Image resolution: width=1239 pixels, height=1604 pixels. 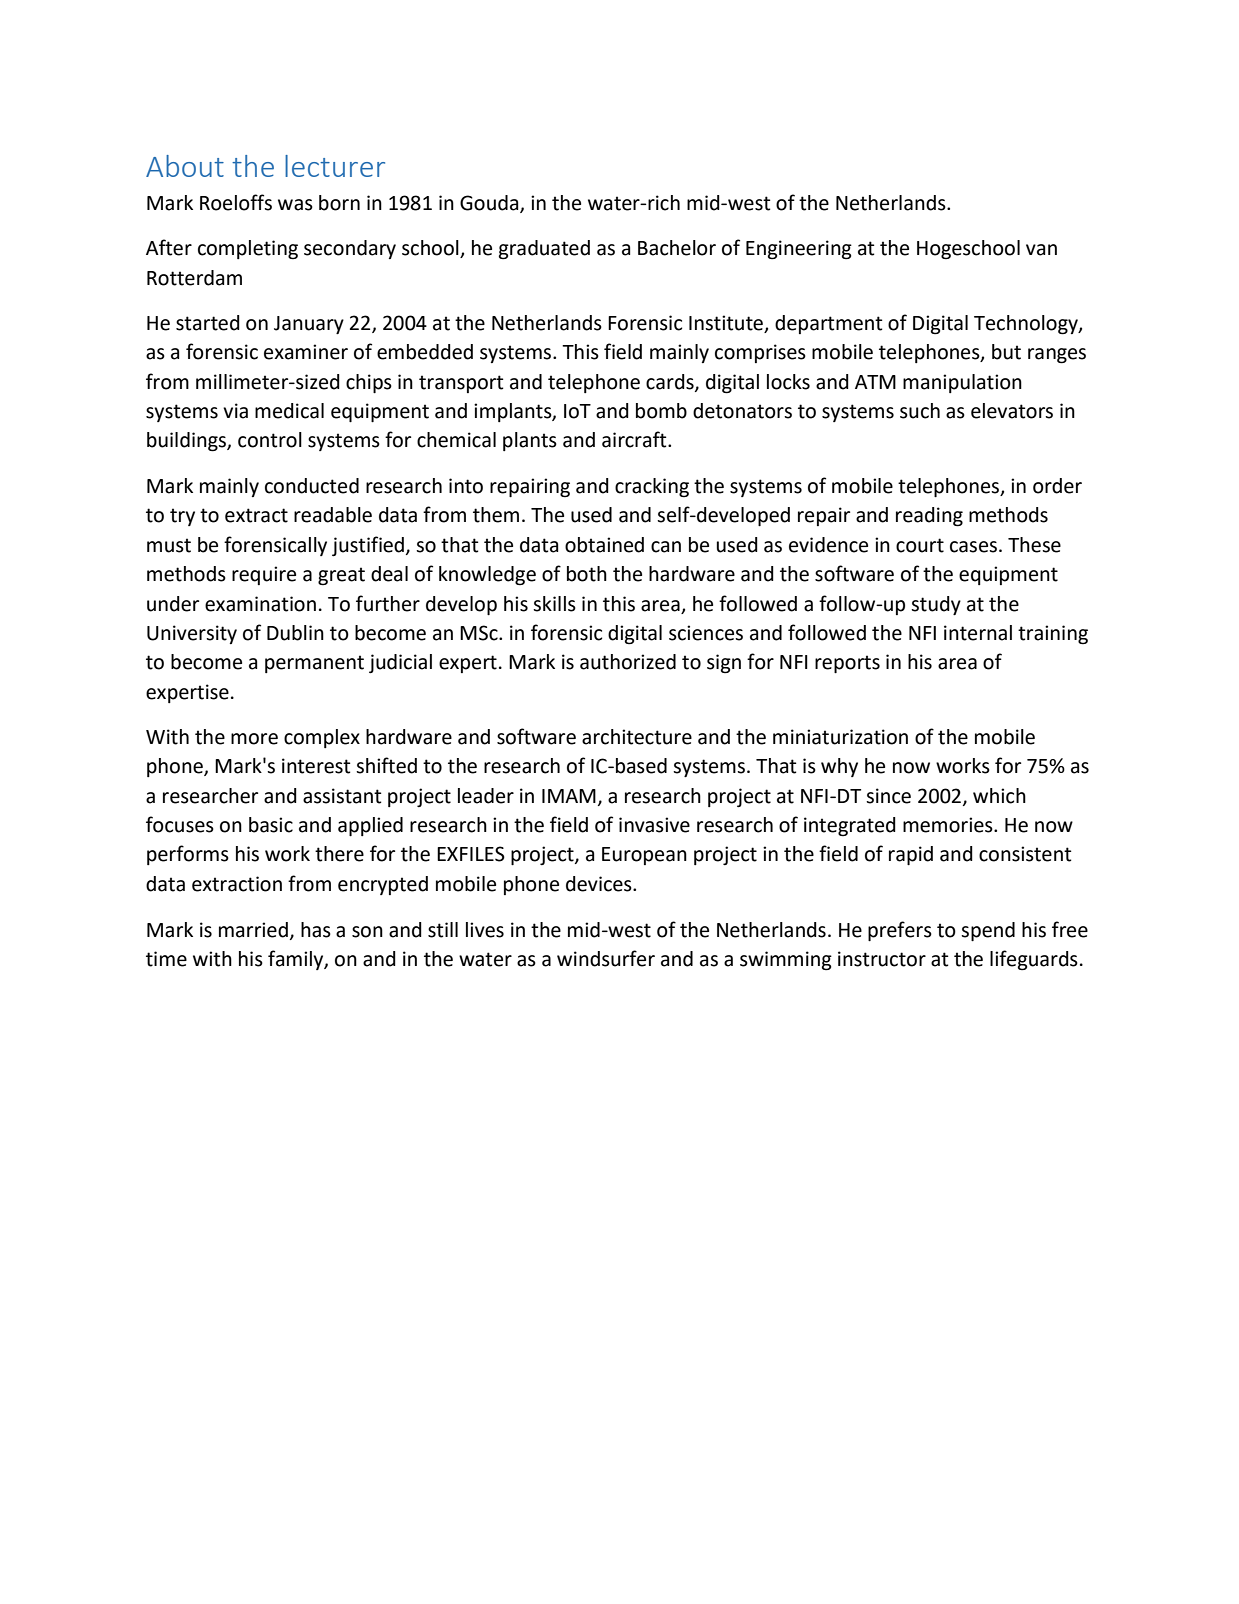 What do you see at coordinates (587, 574) in the image?
I see `both` at bounding box center [587, 574].
